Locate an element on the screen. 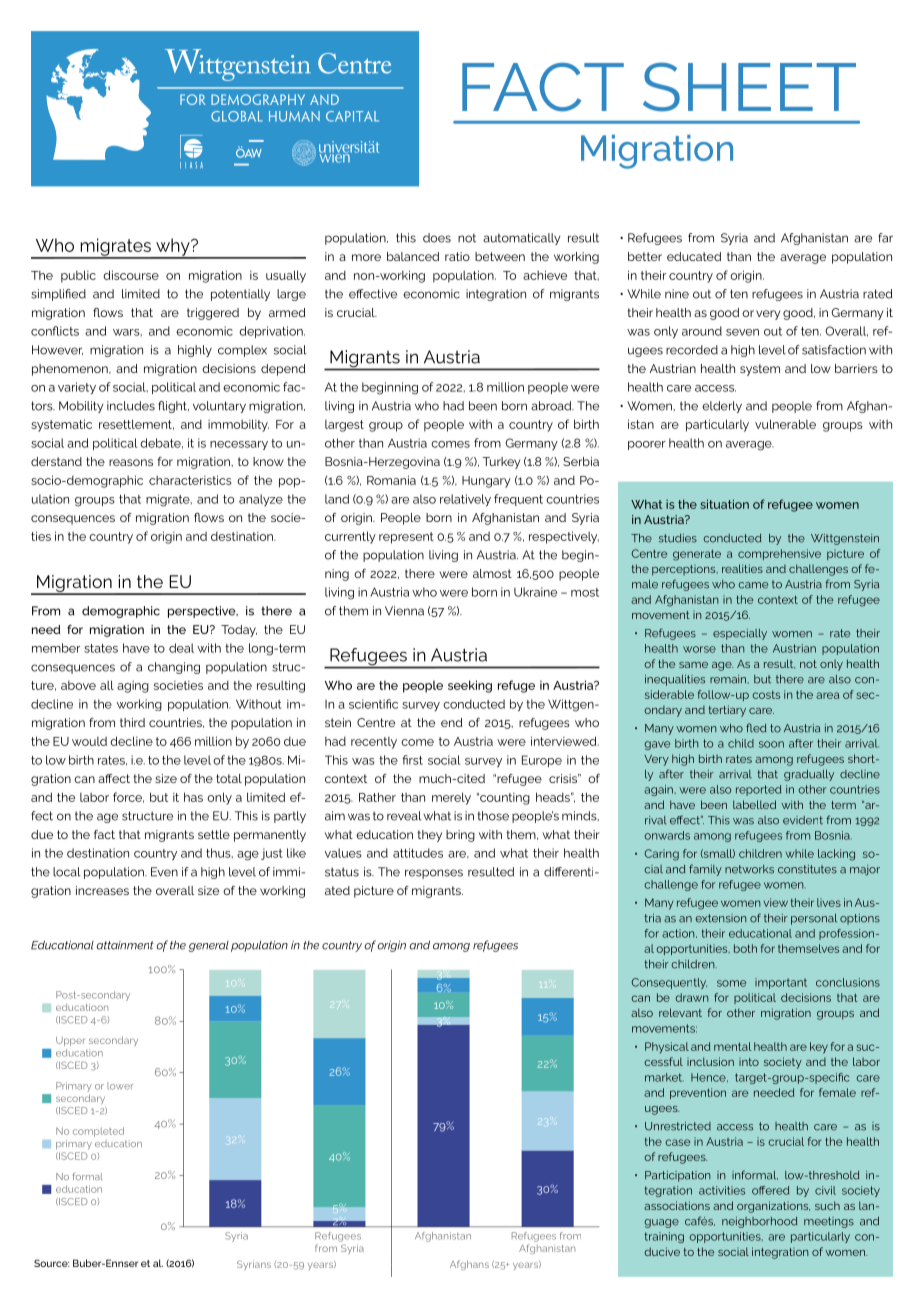 The image size is (924, 1308). includes is located at coordinates (131, 406).
